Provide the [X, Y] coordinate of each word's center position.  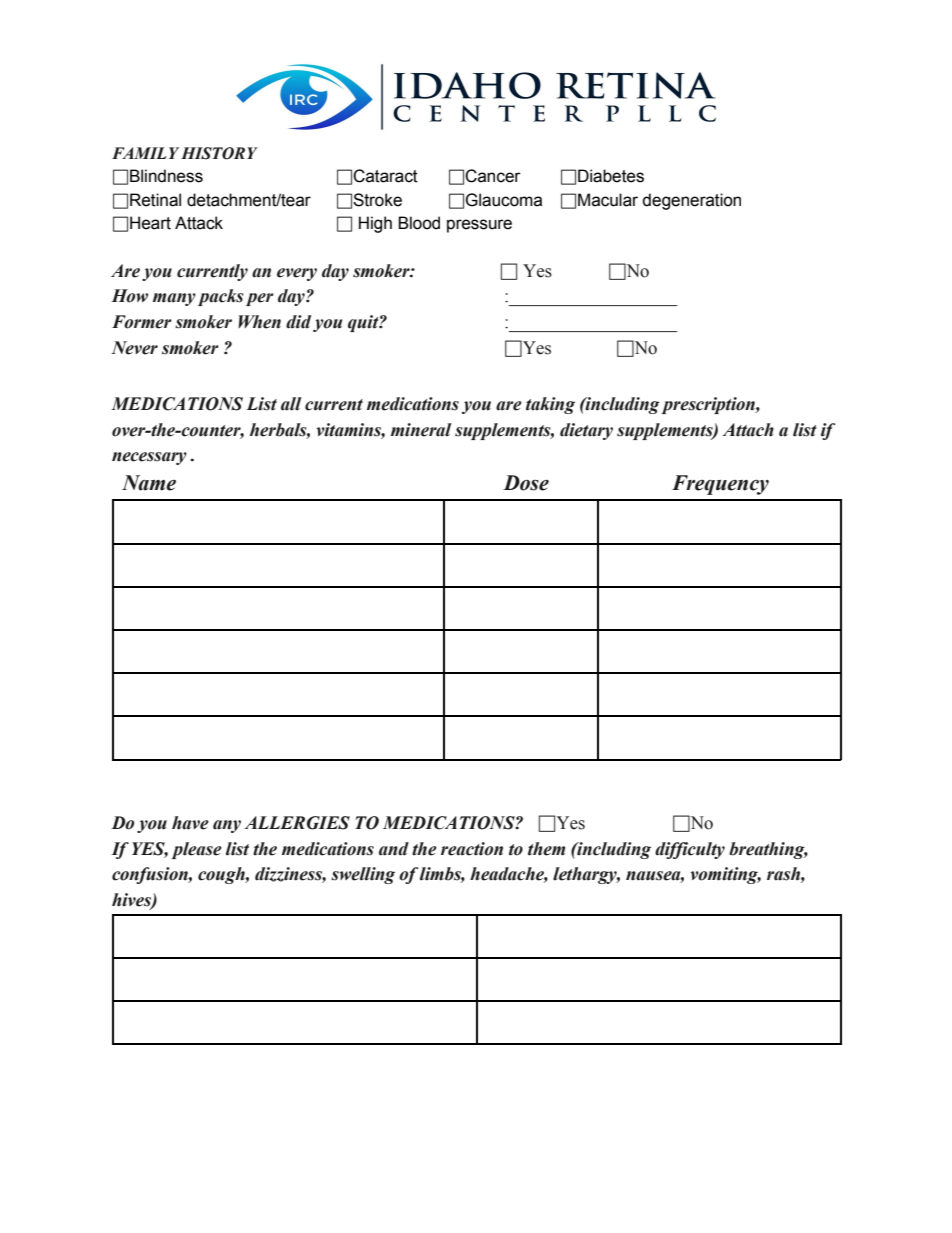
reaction [472, 849]
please [197, 850]
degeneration [691, 201]
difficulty [690, 850]
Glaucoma [503, 200]
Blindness [166, 176]
